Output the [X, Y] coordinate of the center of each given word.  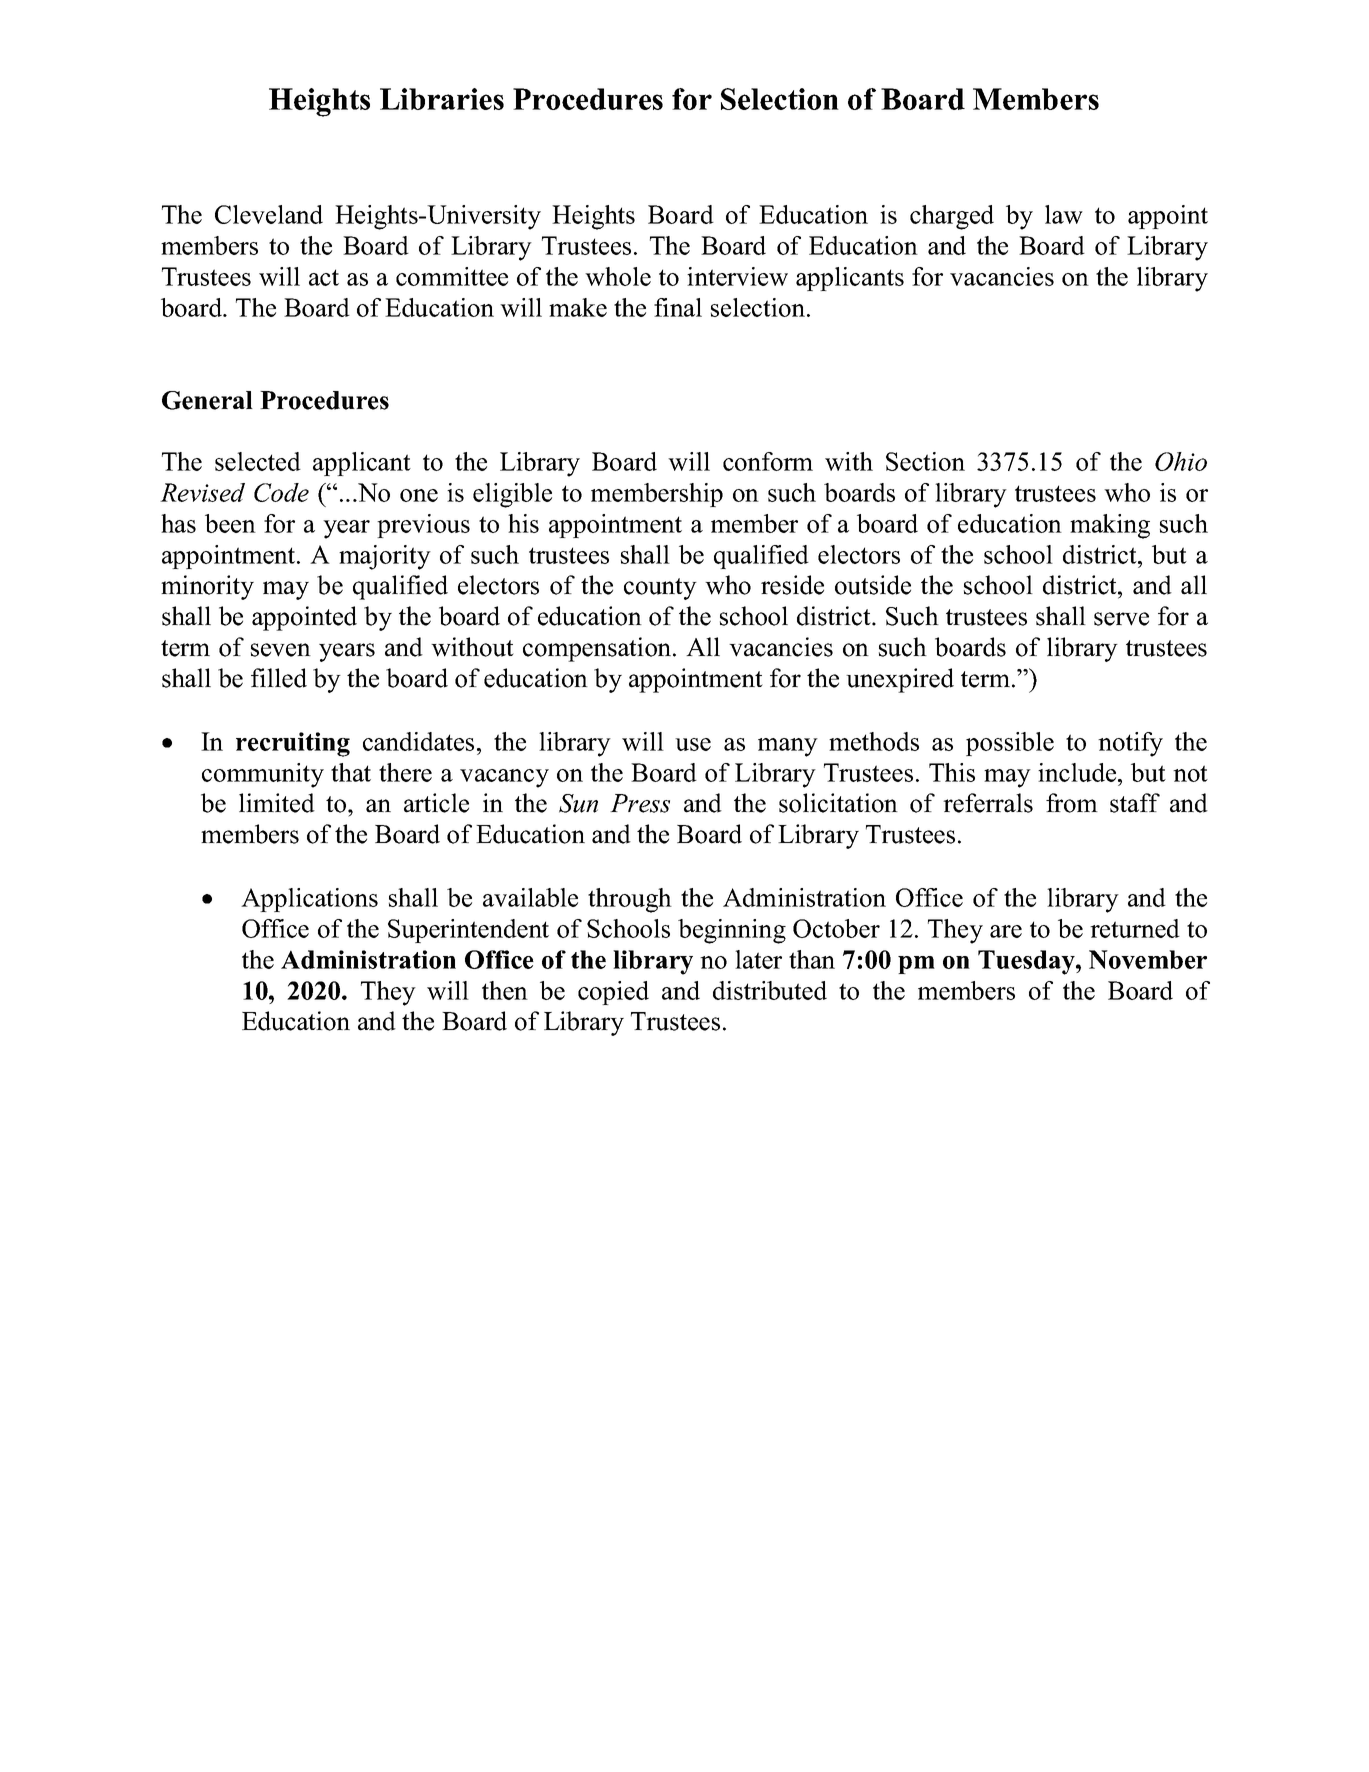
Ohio [1181, 461]
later [758, 959]
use [693, 744]
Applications [309, 900]
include [1078, 772]
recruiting [293, 744]
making [1110, 526]
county [660, 589]
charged [952, 217]
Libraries [442, 99]
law [1064, 214]
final [678, 307]
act [324, 277]
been [230, 523]
